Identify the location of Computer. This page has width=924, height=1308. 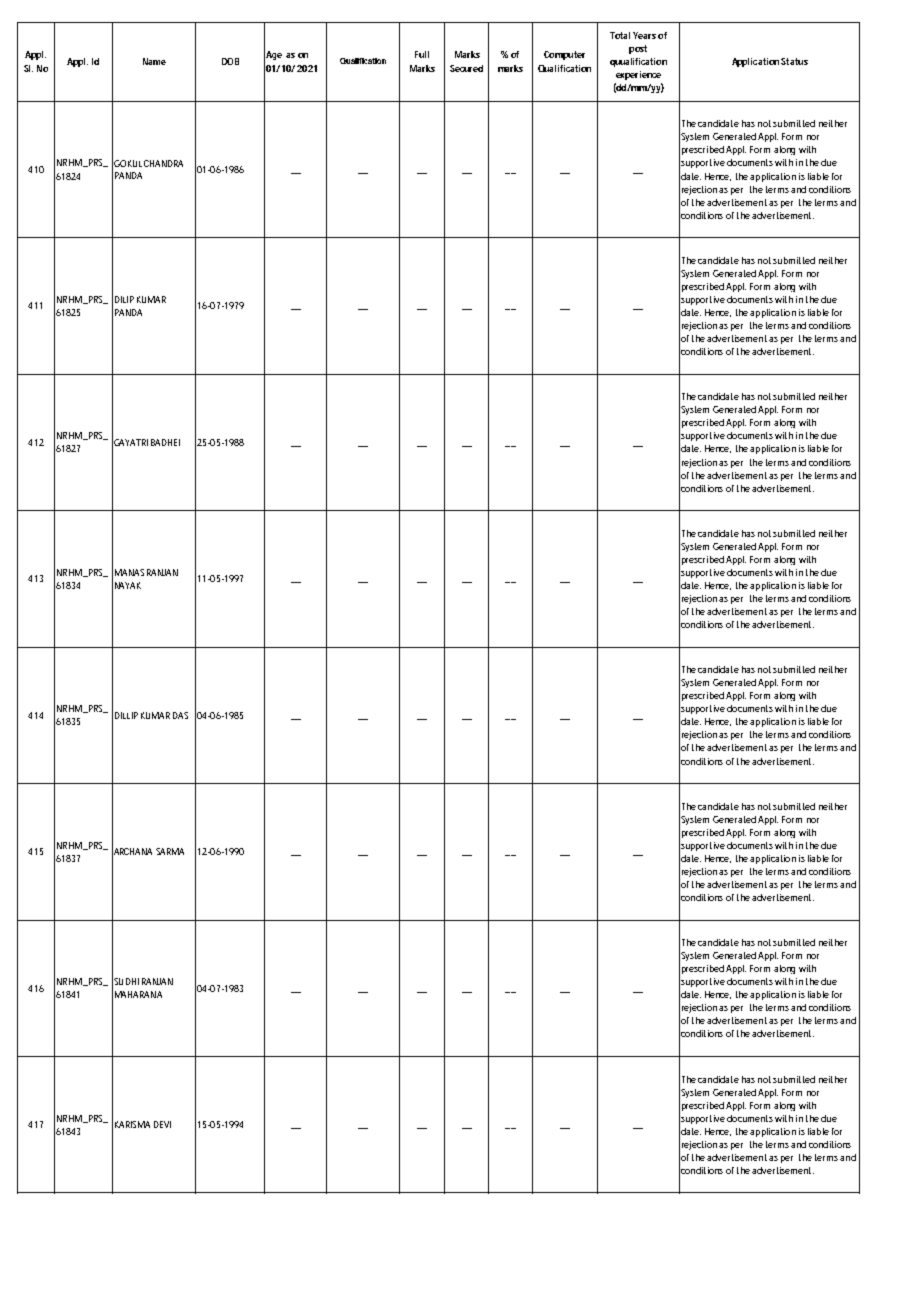
(564, 55).
